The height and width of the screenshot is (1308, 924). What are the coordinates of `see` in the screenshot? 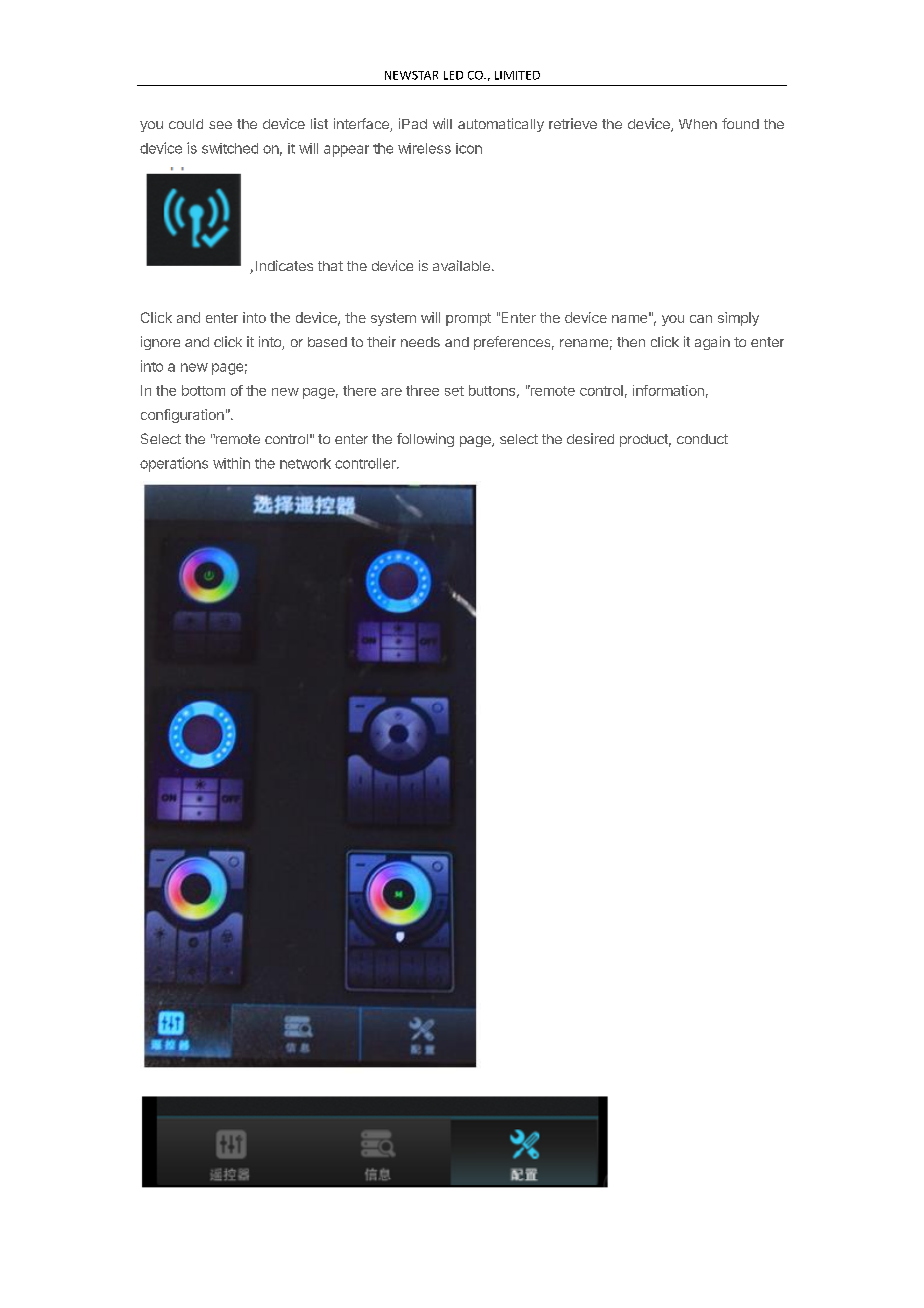 It's located at (220, 125).
